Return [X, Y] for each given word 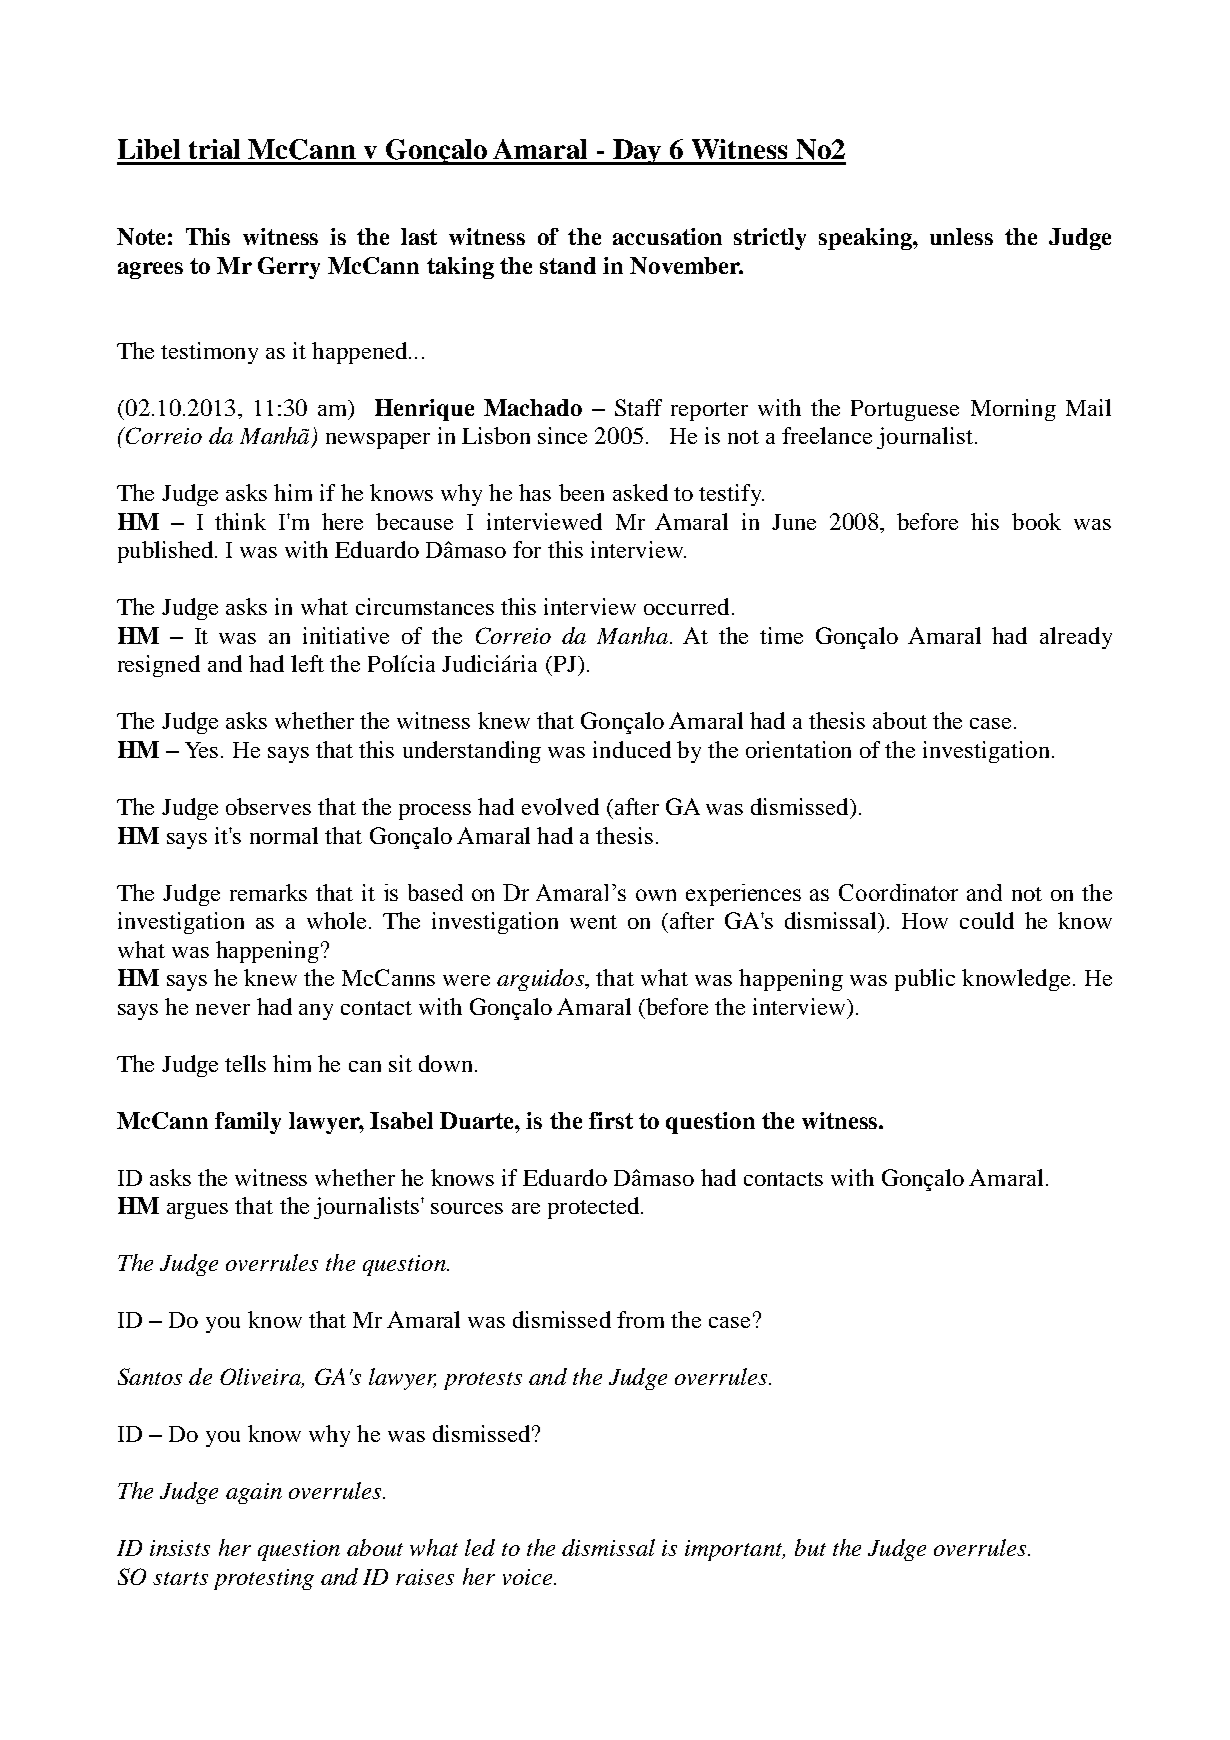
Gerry [289, 268]
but [810, 1547]
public [925, 980]
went [593, 922]
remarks [268, 892]
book [1036, 521]
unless [961, 236]
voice [529, 1577]
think [240, 521]
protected [595, 1208]
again [254, 1493]
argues [197, 1211]
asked [640, 492]
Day [638, 152]
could [987, 920]
